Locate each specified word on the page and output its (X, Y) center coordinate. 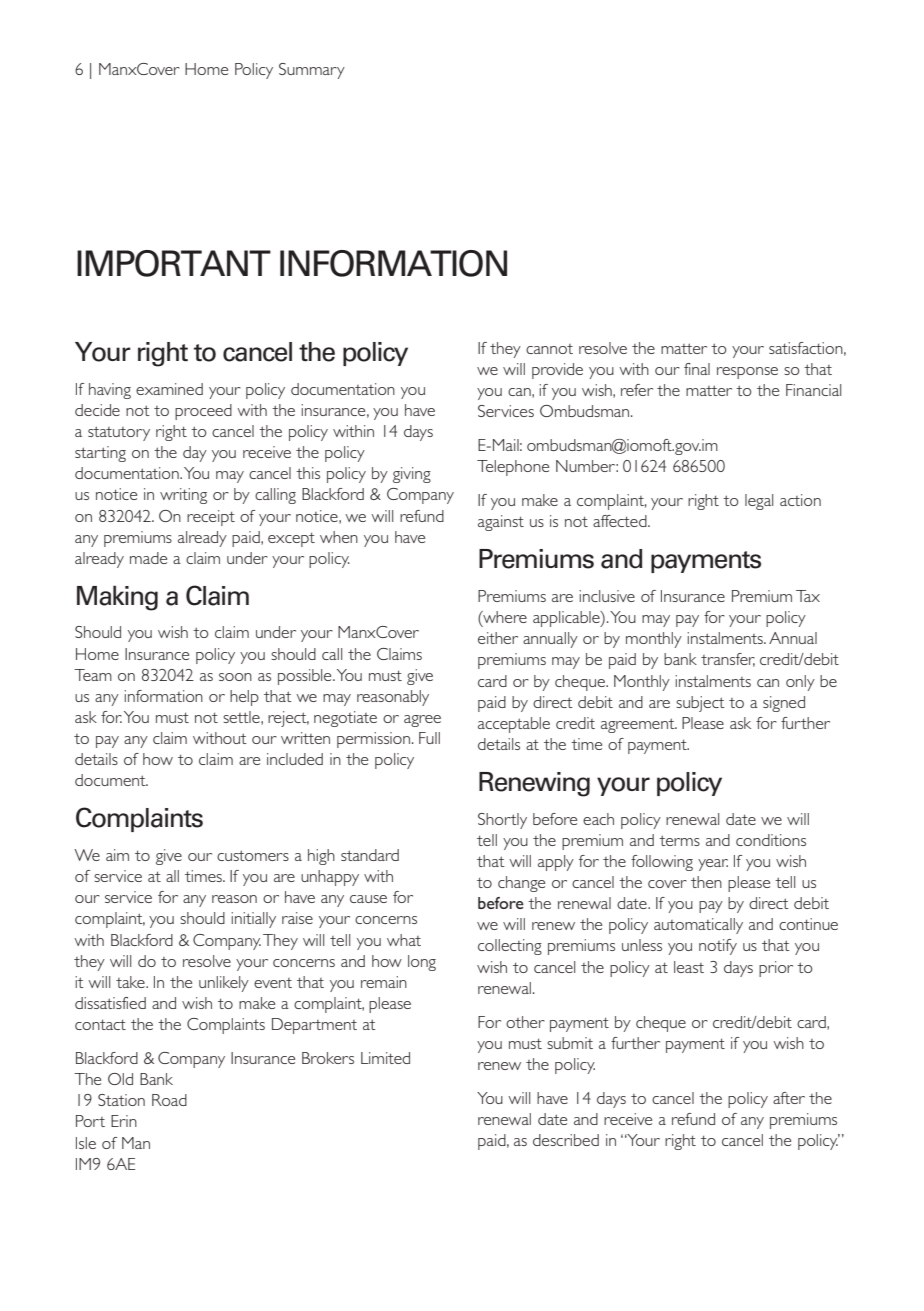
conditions (771, 840)
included (295, 759)
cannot (549, 349)
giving (412, 475)
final (697, 369)
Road (169, 1100)
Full (429, 738)
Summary (312, 71)
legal (759, 502)
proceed (203, 412)
